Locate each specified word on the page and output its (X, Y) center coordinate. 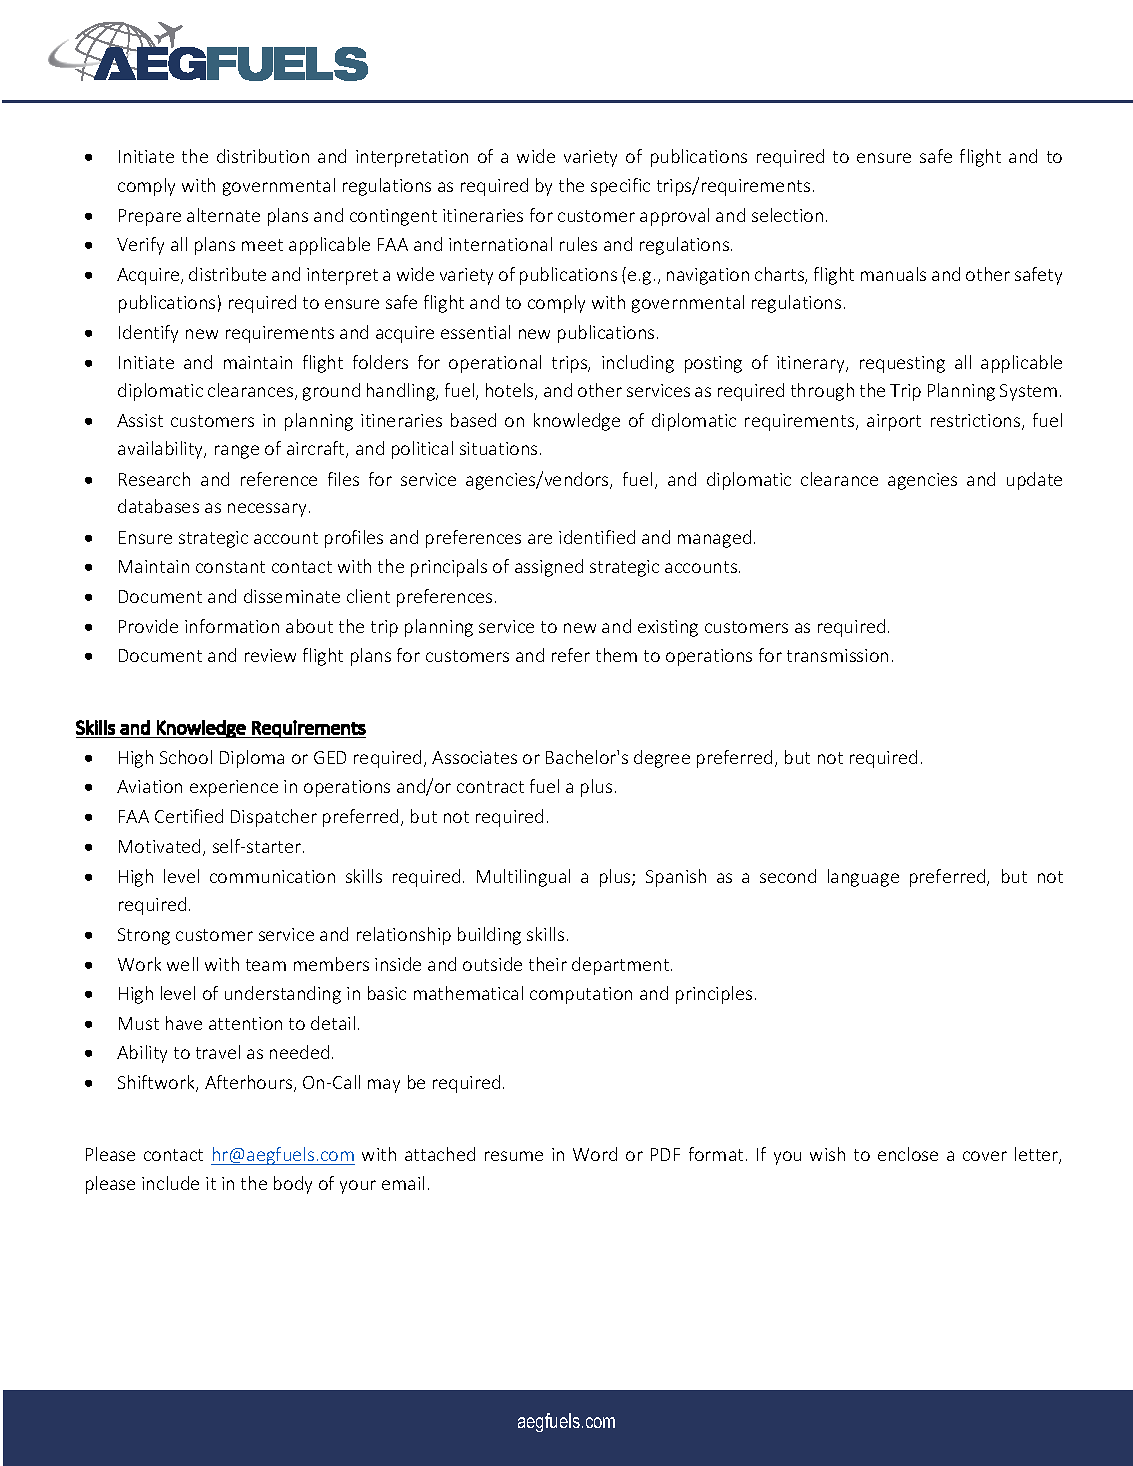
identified (597, 537)
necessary (267, 510)
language (863, 878)
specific (620, 187)
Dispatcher (274, 818)
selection (787, 215)
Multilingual (523, 878)
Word (595, 1154)
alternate (223, 215)
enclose (908, 1154)
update (1034, 481)
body (293, 1185)
